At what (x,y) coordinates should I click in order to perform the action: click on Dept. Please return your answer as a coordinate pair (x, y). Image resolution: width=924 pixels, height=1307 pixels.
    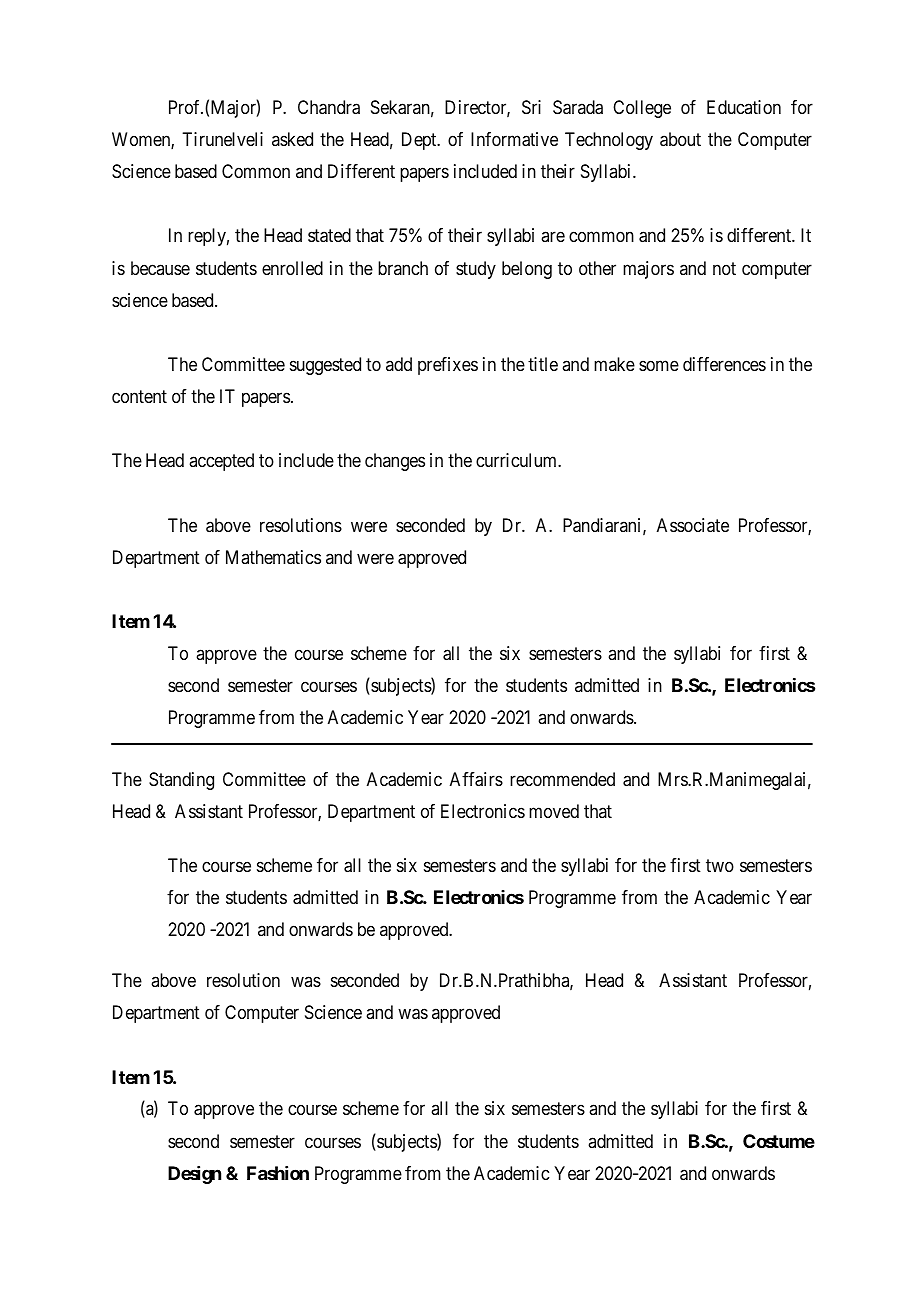
    Looking at the image, I should click on (420, 141).
